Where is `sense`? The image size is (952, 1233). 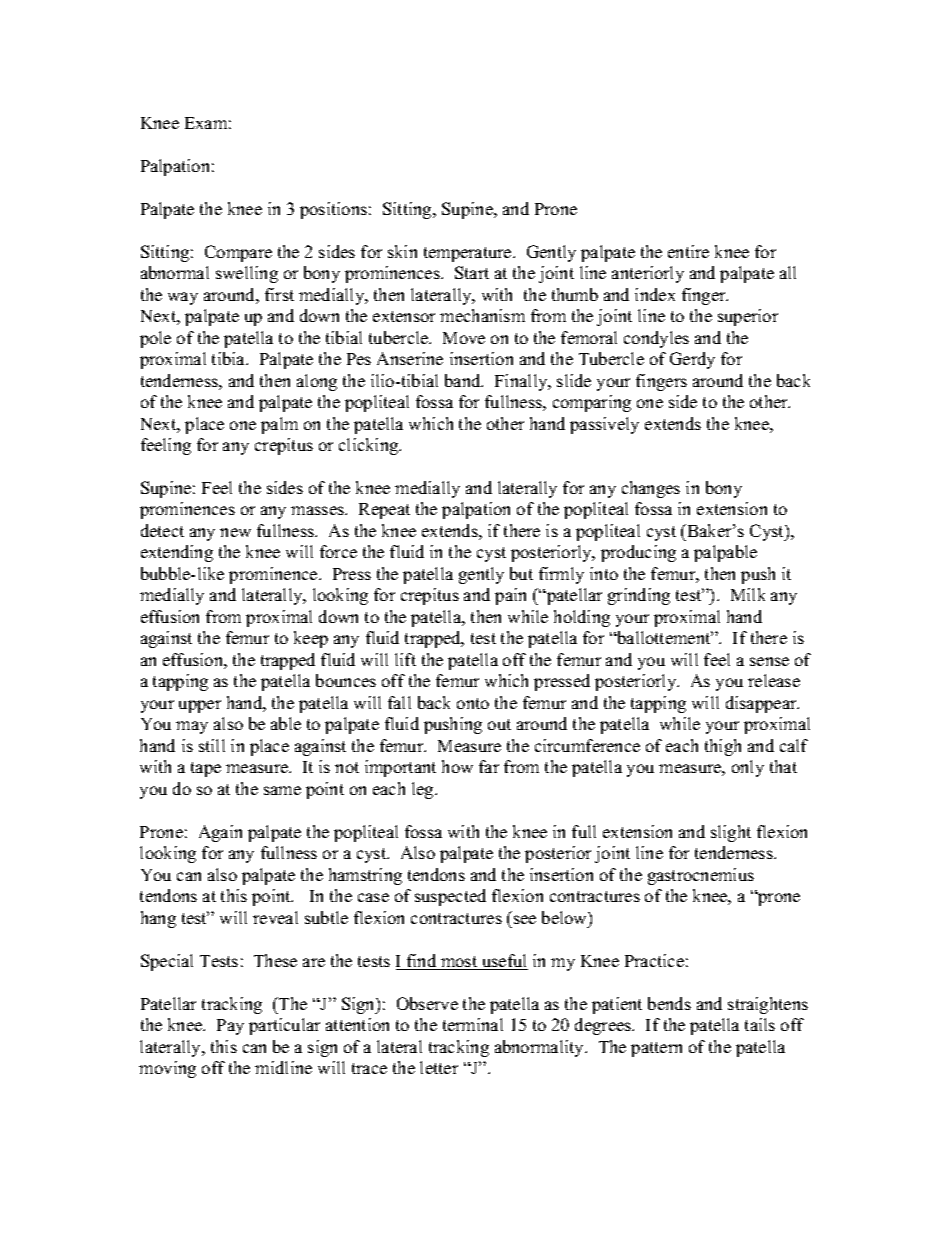
sense is located at coordinates (769, 661).
